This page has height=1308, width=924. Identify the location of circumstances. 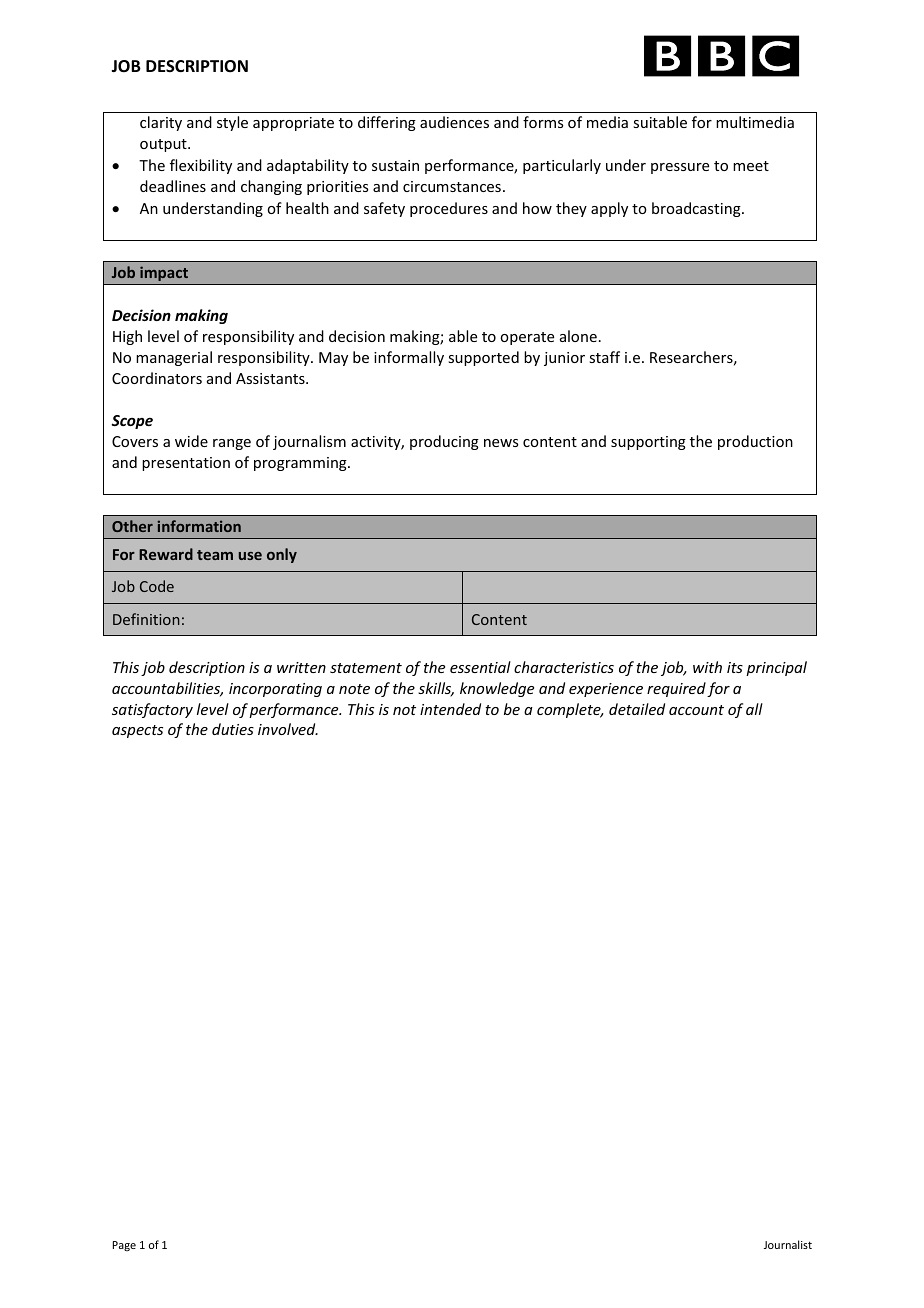
(452, 186).
